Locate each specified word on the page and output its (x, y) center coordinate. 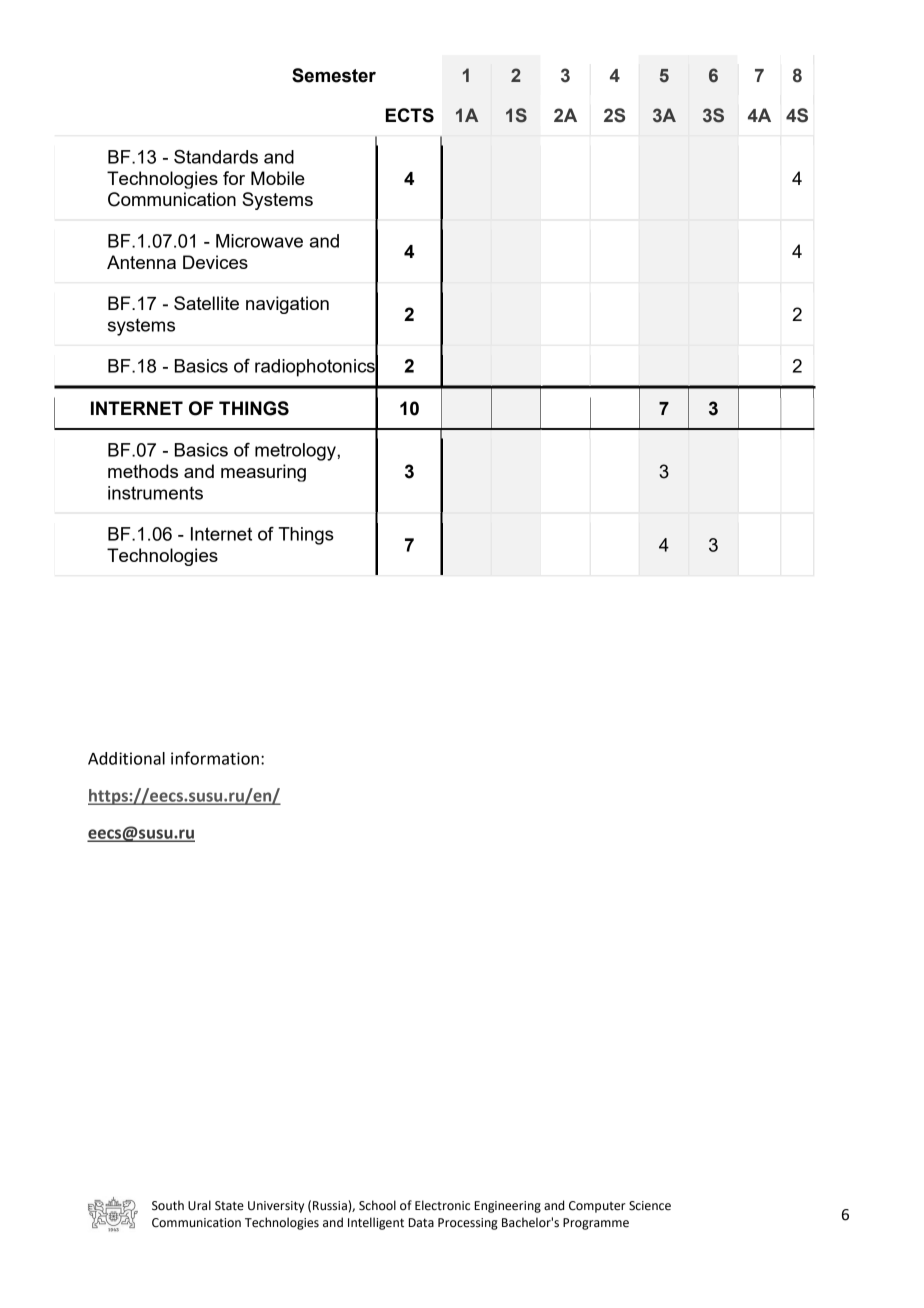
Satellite (206, 303)
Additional (126, 758)
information (215, 758)
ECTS (410, 115)
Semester (334, 75)
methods (143, 471)
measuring (263, 473)
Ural (199, 1205)
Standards (216, 156)
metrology (296, 452)
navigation (287, 305)
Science (650, 1206)
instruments (155, 493)
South (168, 1205)
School (377, 1205)
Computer (597, 1207)
